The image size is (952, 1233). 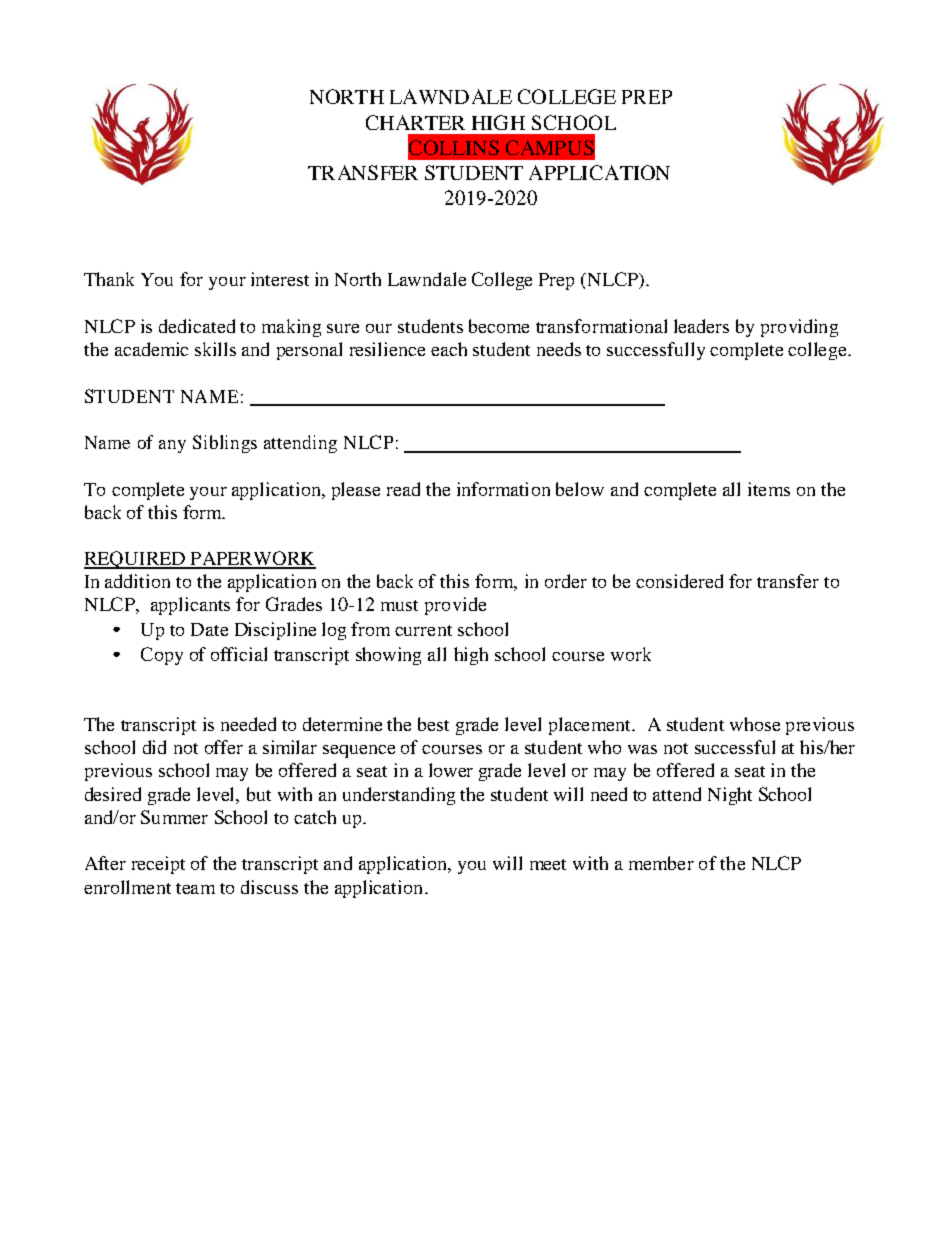 I want to click on read, so click(x=403, y=489).
